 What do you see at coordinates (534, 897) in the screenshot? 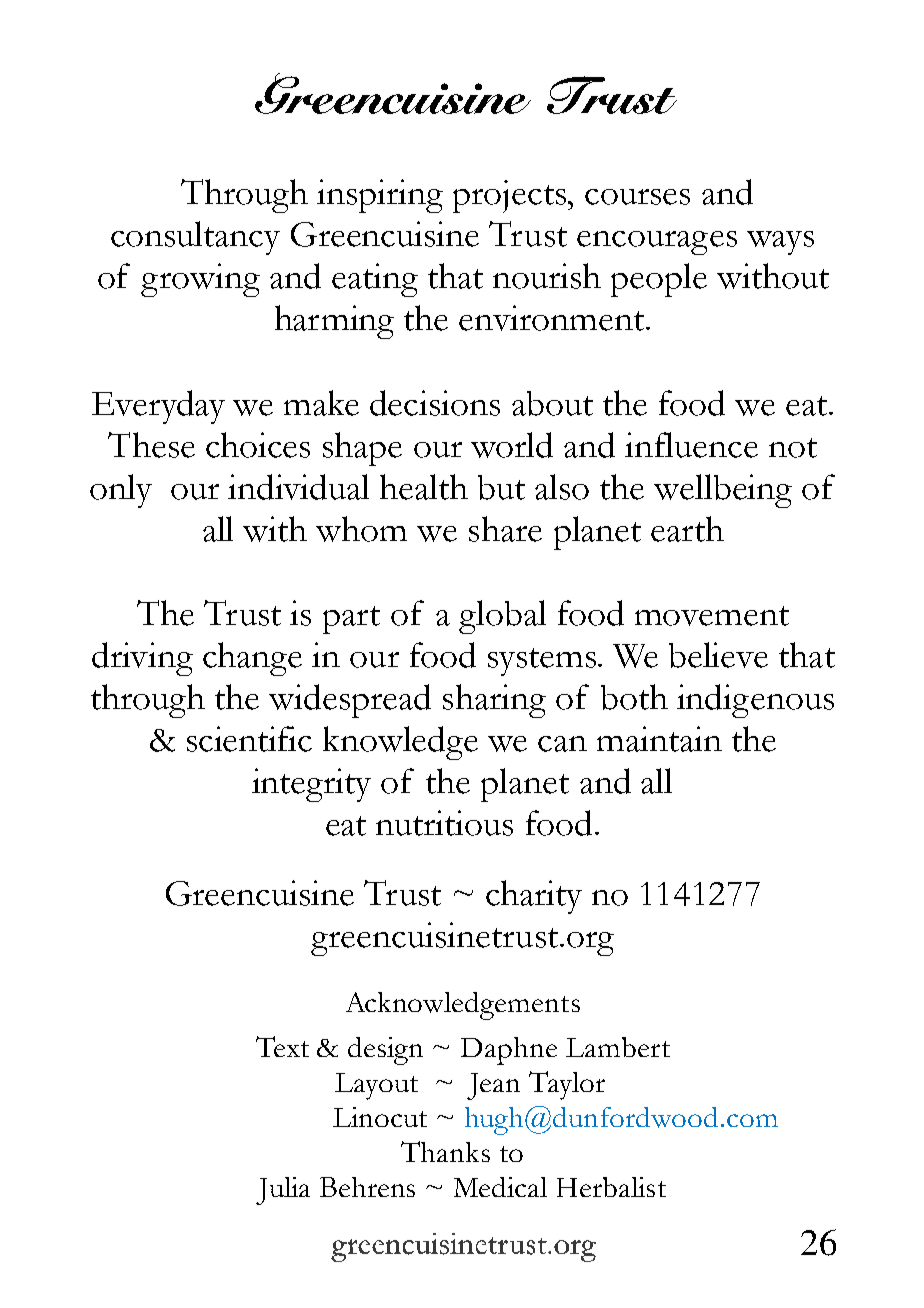
I see `charity` at bounding box center [534, 897].
